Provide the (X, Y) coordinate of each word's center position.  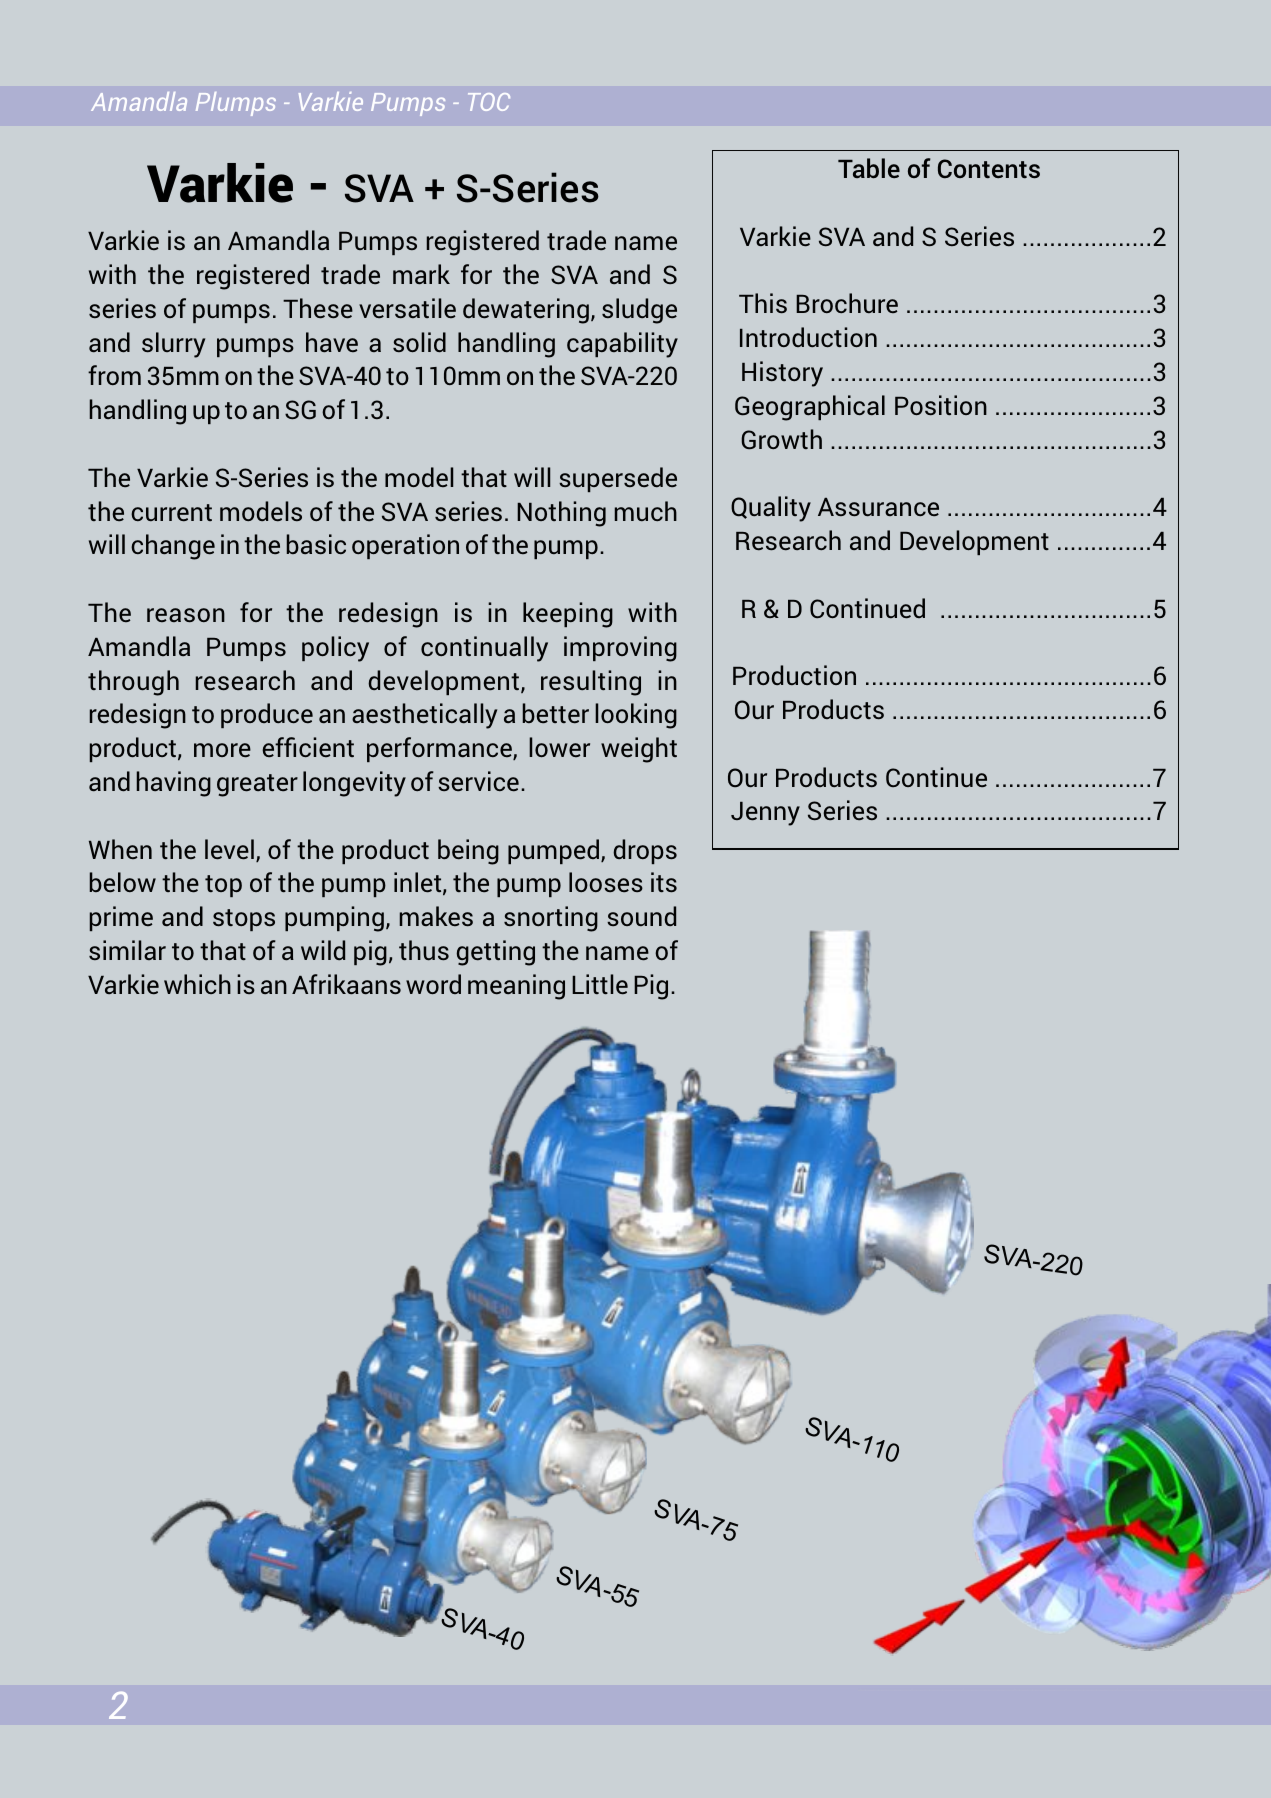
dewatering (526, 311)
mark (421, 274)
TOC (489, 102)
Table (869, 168)
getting (496, 953)
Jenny (765, 814)
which (197, 984)
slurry (173, 345)
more (222, 750)
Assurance (878, 507)
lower (559, 747)
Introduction (808, 337)
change (173, 547)
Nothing (561, 514)
